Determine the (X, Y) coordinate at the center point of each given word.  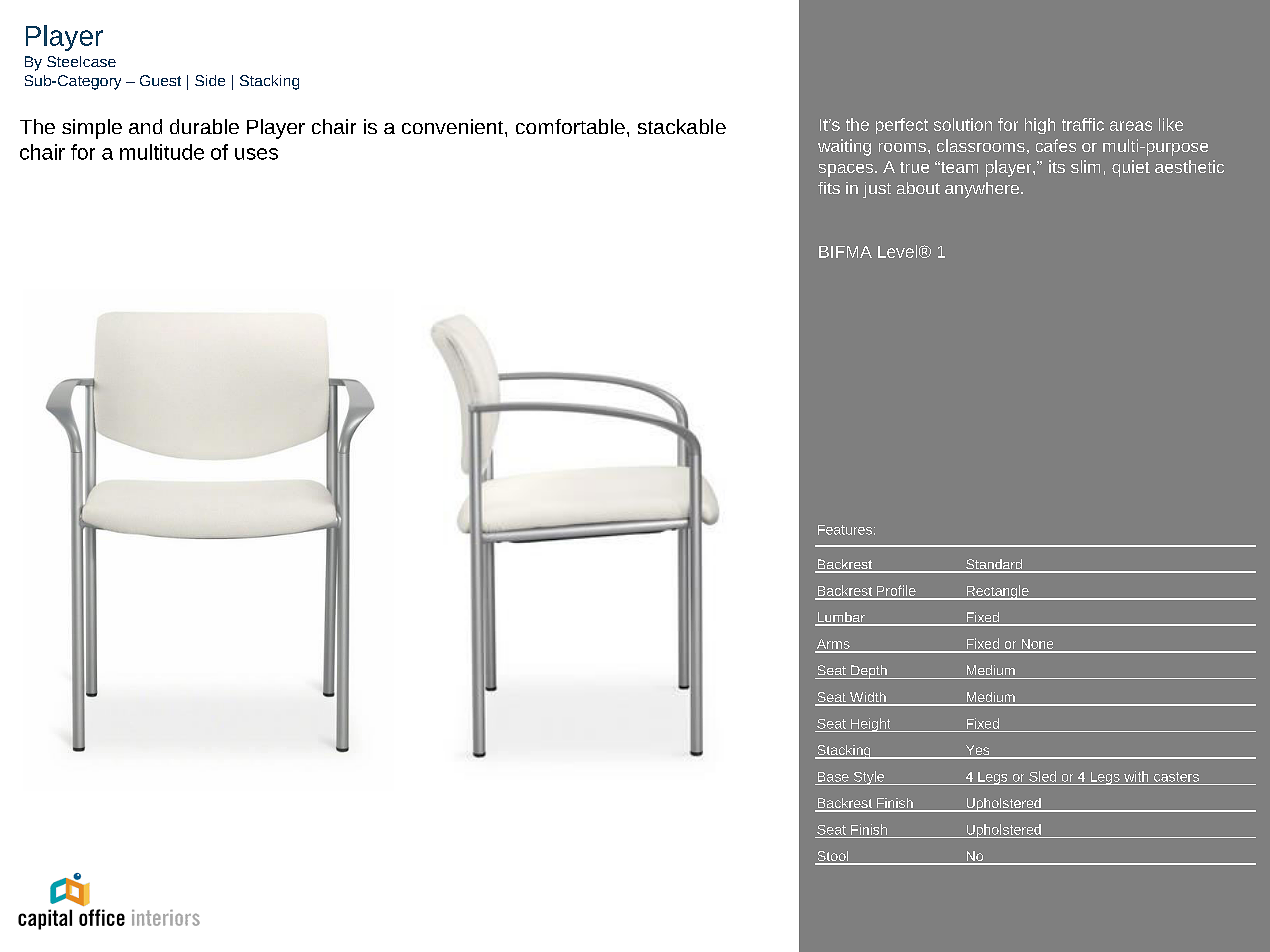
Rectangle (997, 592)
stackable (682, 126)
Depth (869, 672)
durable (204, 126)
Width (868, 698)
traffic (1083, 124)
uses (256, 154)
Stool (833, 857)
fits (829, 188)
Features (845, 530)
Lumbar (841, 618)
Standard (994, 565)
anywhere (983, 190)
